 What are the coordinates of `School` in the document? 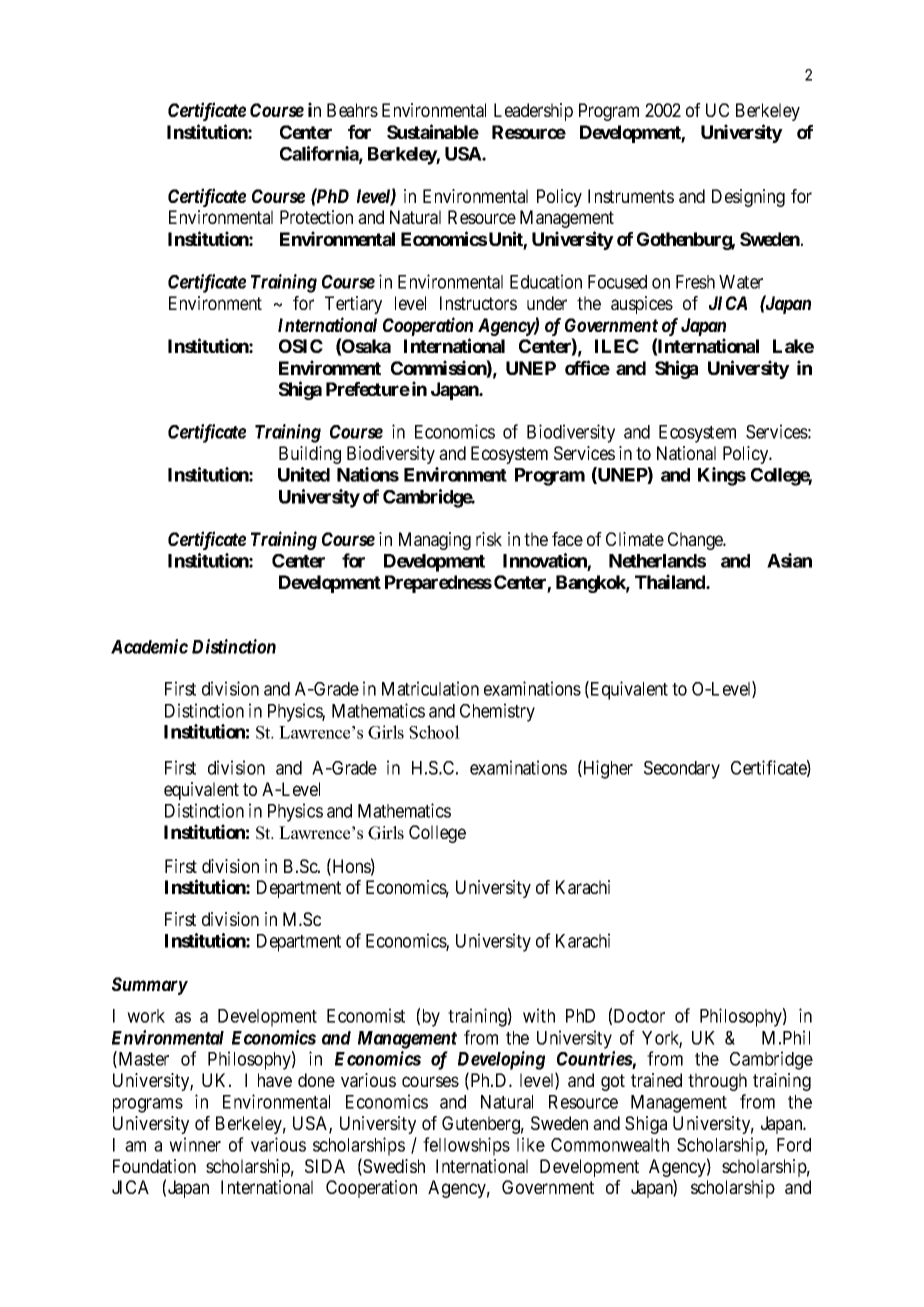 It's located at (434, 732).
